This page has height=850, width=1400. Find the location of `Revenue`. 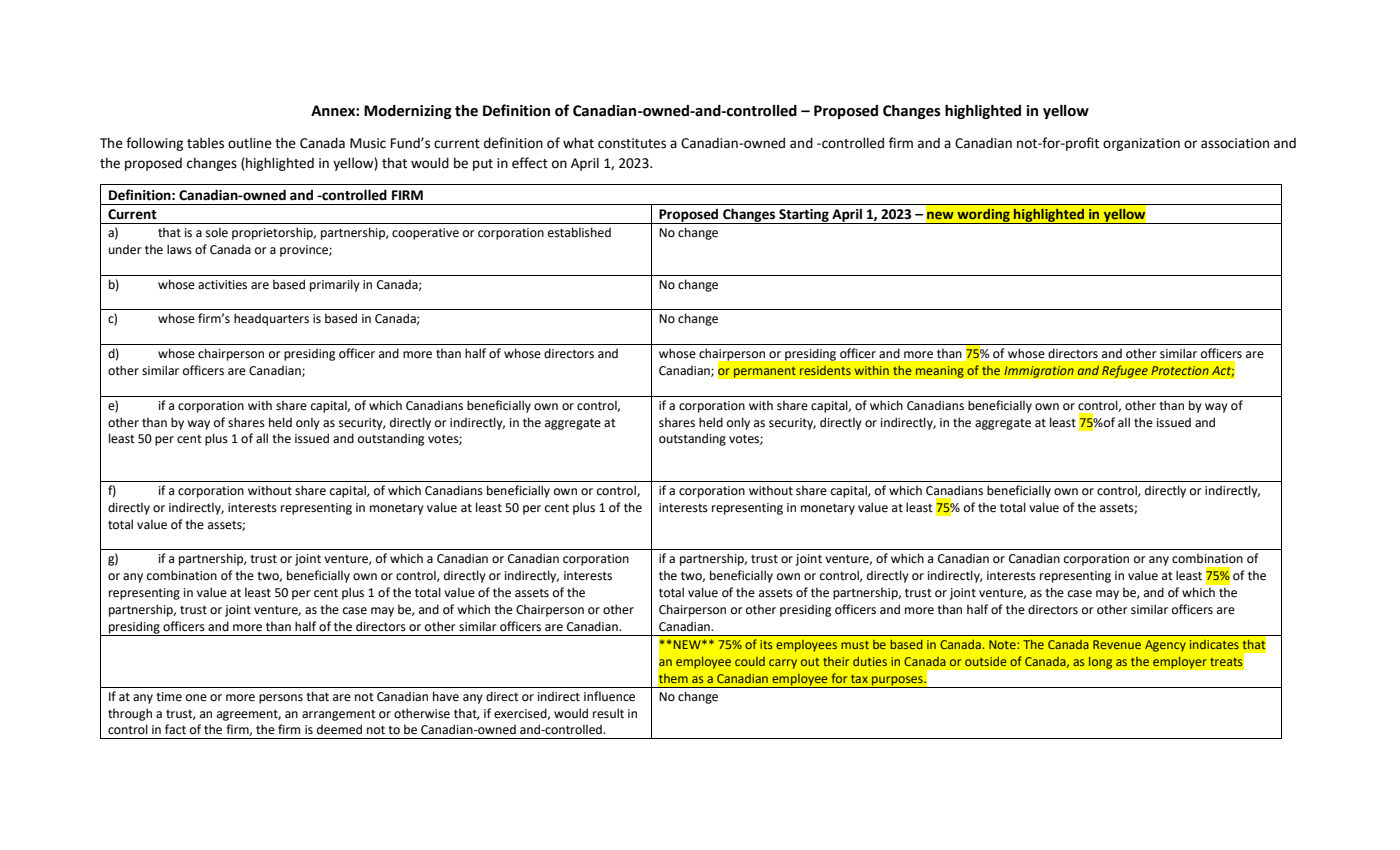

Revenue is located at coordinates (1117, 644).
